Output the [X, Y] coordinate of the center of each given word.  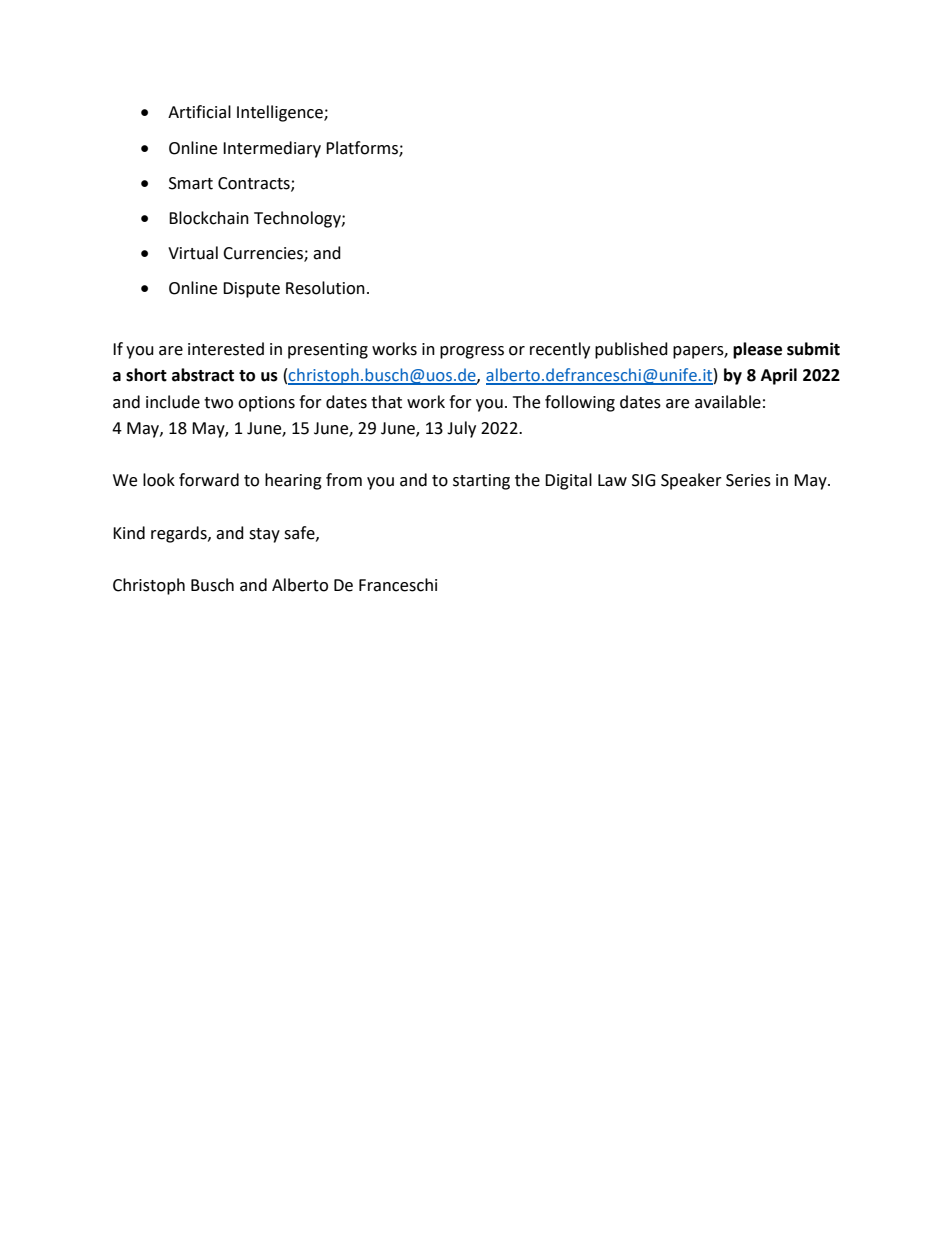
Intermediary [272, 149]
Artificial [199, 112]
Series [748, 480]
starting [481, 482]
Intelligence [281, 113]
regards [180, 534]
